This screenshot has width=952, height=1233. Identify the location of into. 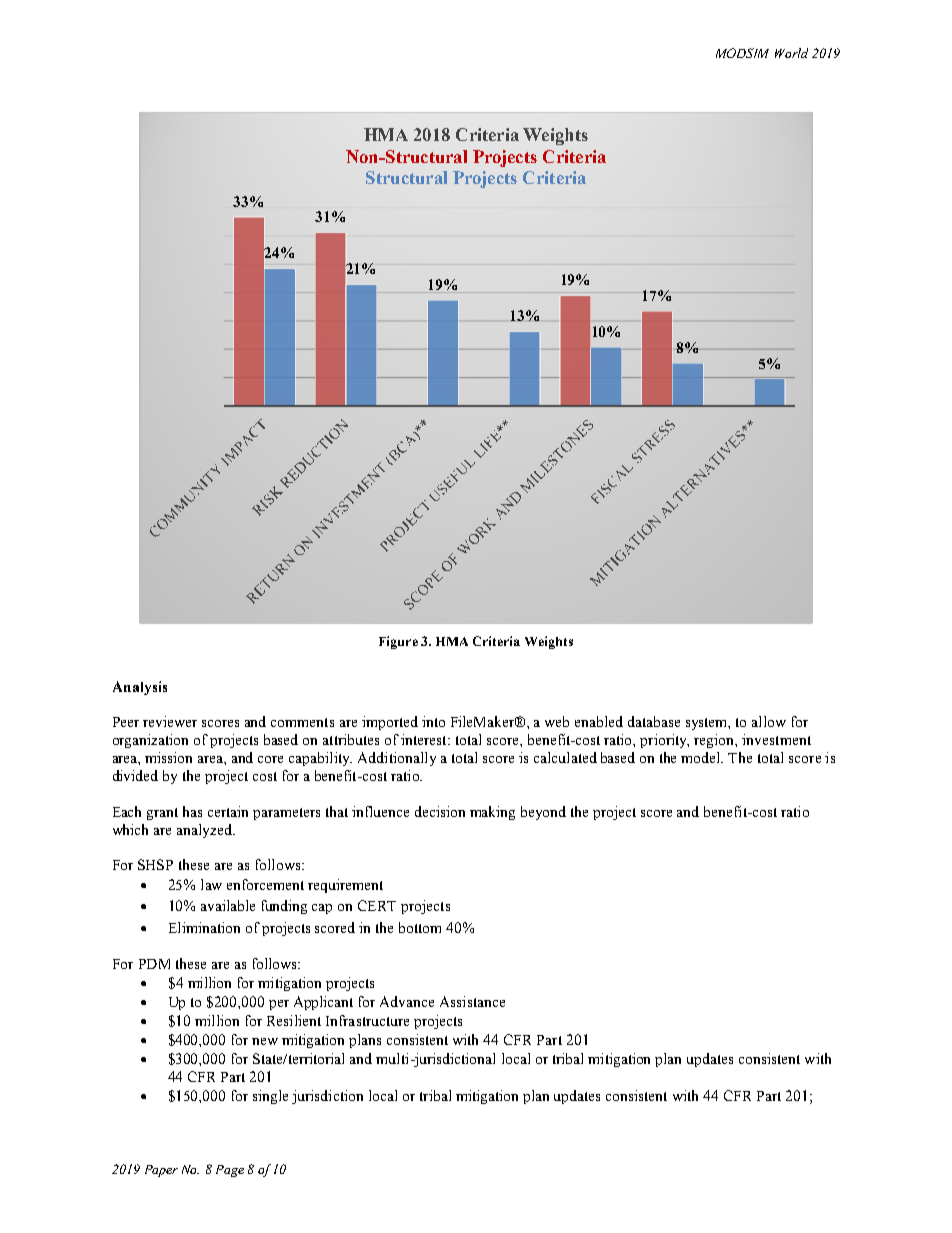
(433, 721).
